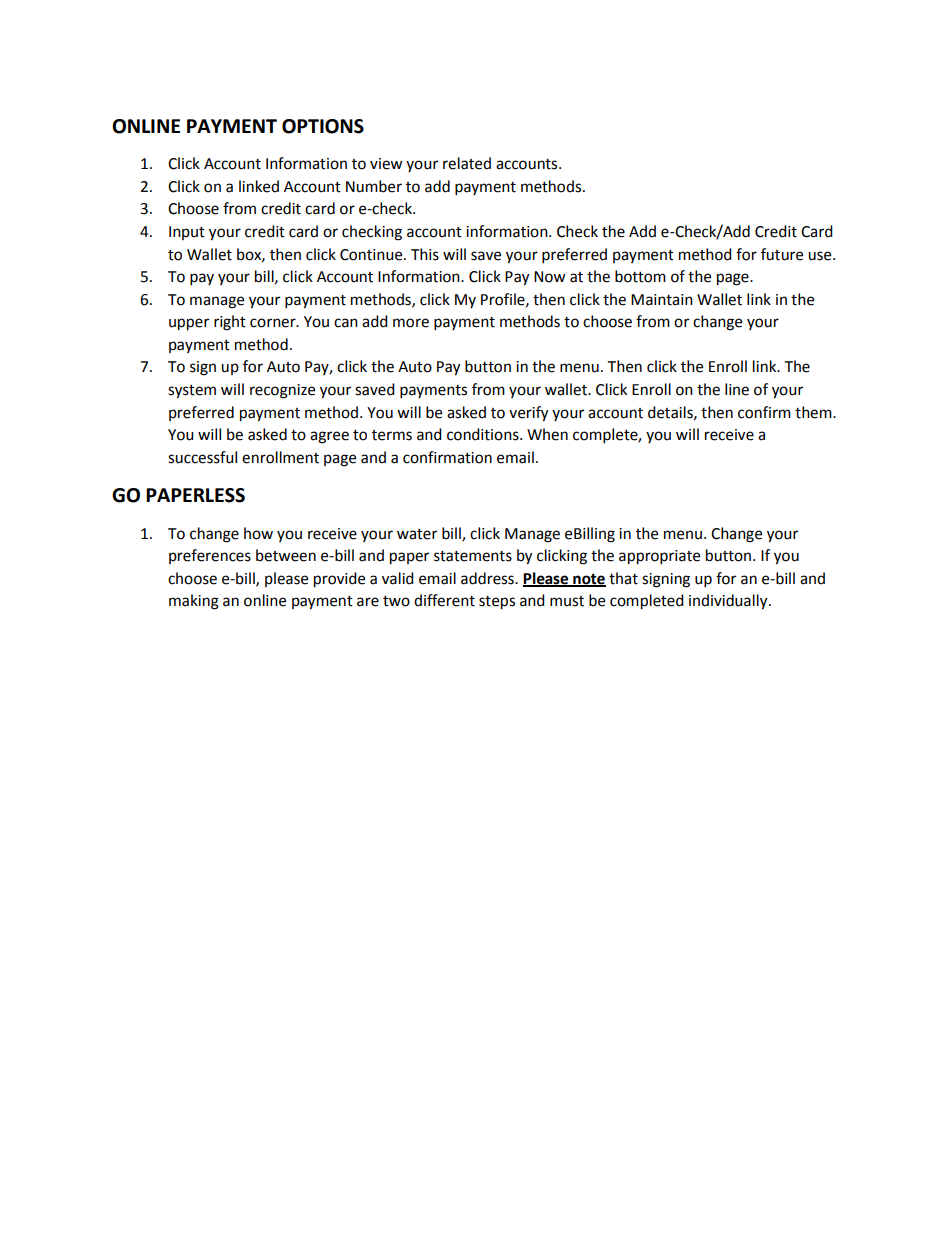  Describe the element at coordinates (640, 276) in the screenshot. I see `bottom` at that location.
